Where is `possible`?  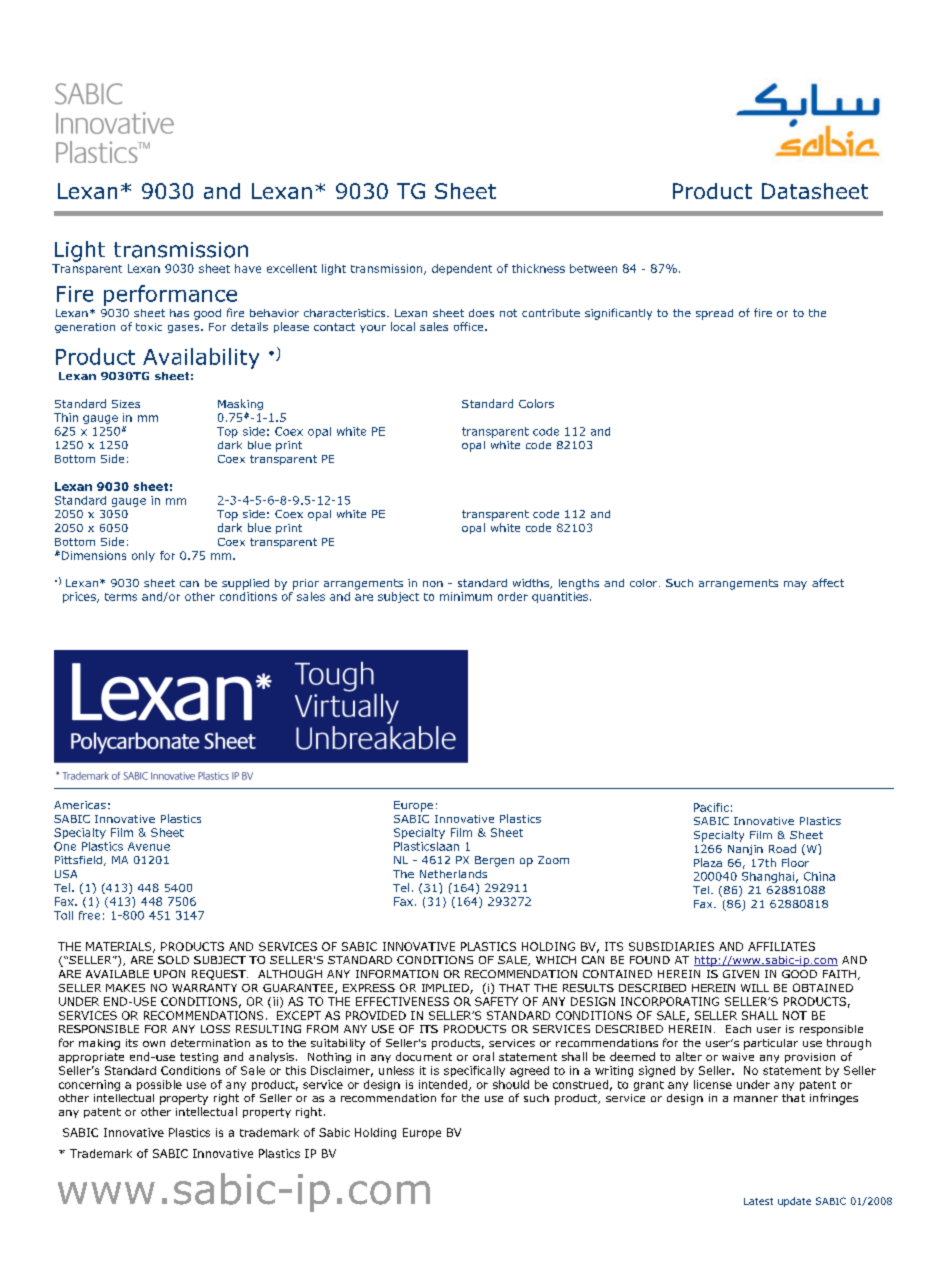 possible is located at coordinates (159, 1085).
